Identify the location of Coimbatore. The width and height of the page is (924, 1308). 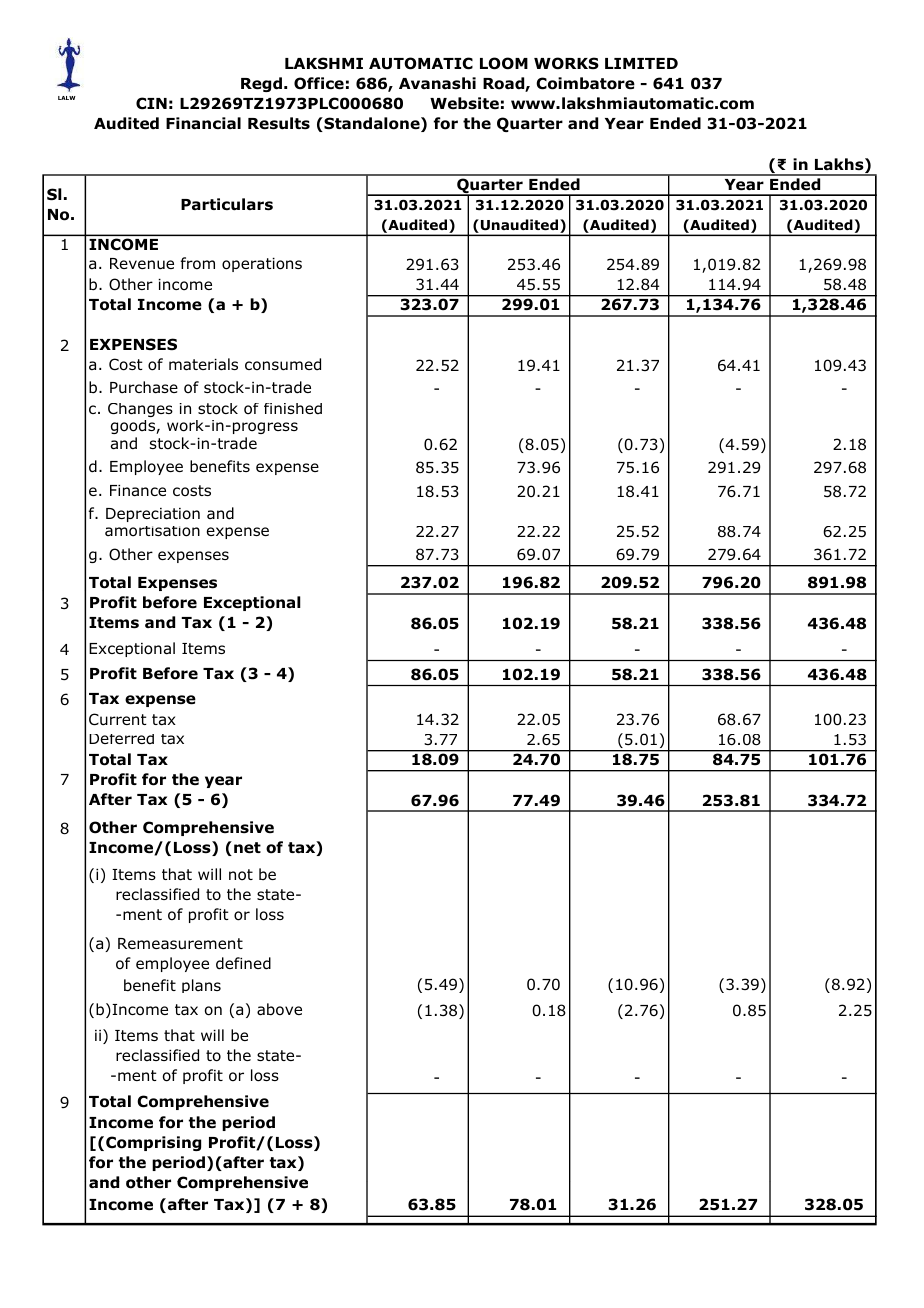
(585, 83).
